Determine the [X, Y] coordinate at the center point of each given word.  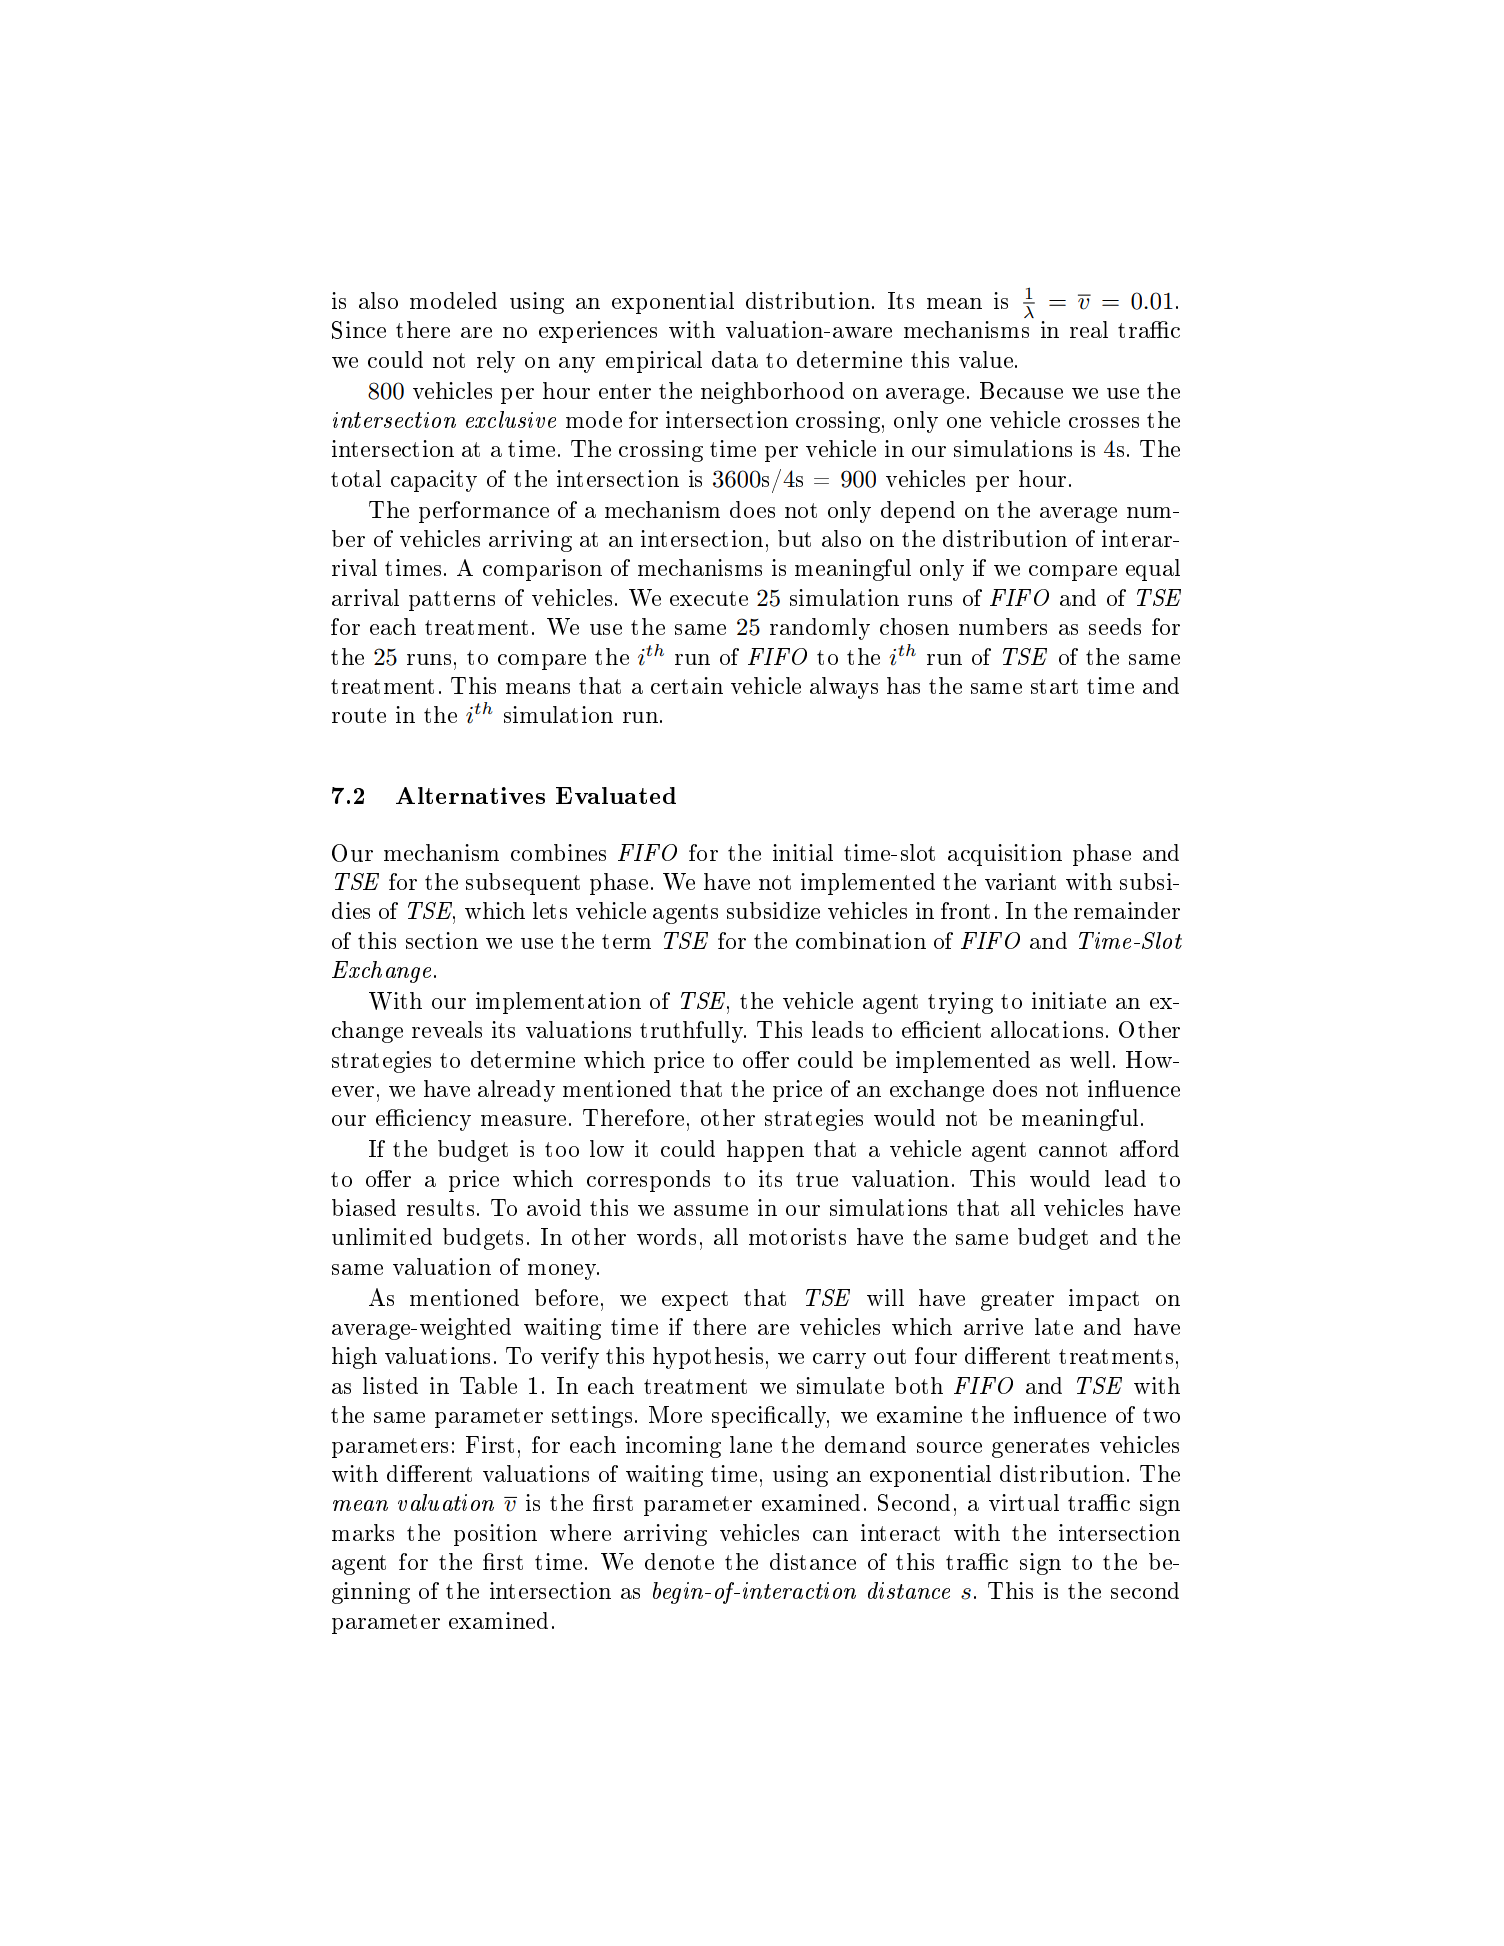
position [495, 1535]
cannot [1073, 1149]
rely [496, 362]
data [735, 359]
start [1054, 686]
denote [679, 1561]
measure [523, 1120]
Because [1021, 390]
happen [765, 1151]
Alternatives [470, 795]
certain [687, 685]
